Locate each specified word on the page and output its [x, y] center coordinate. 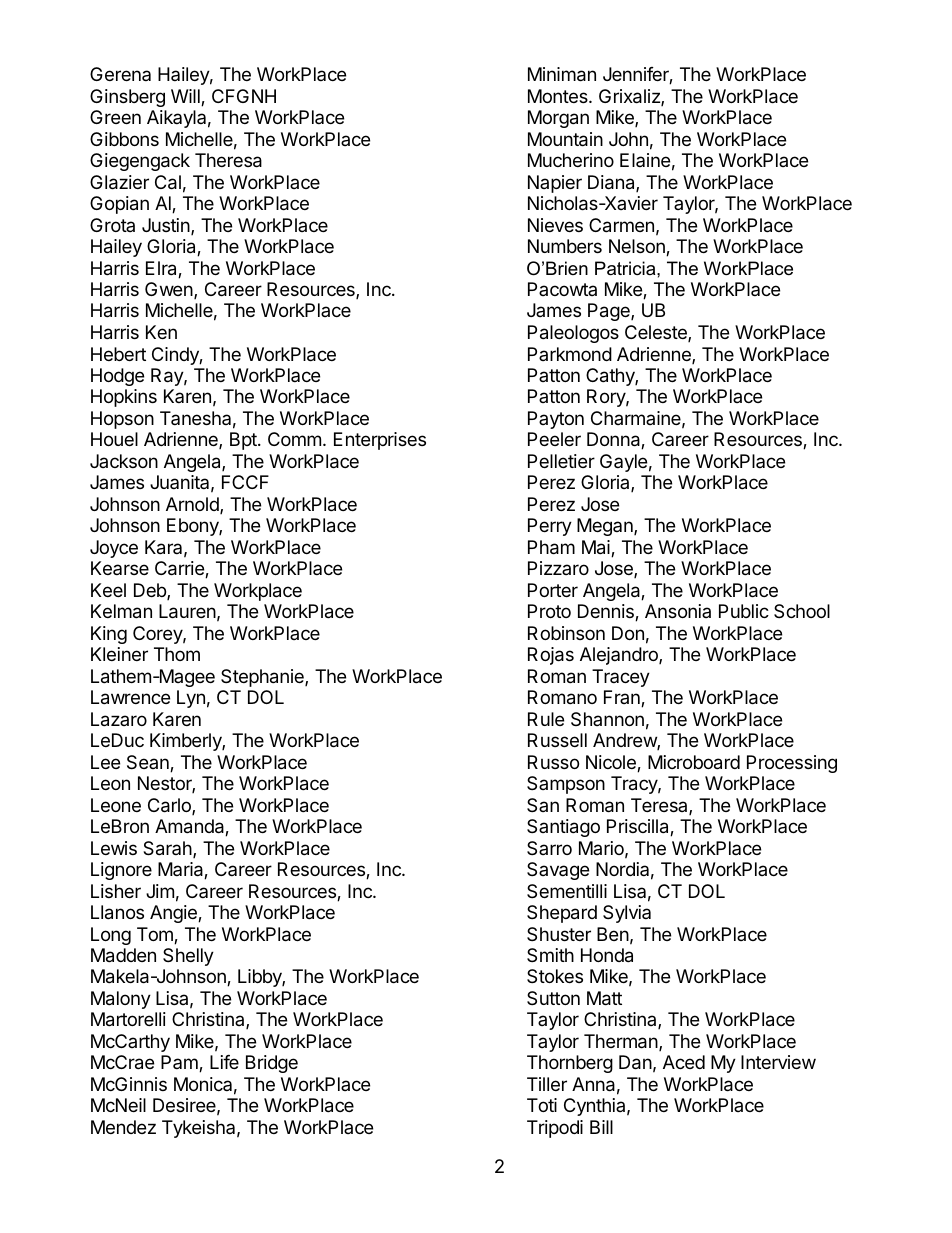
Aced [684, 1062]
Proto [549, 611]
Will [186, 97]
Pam [180, 1063]
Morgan [558, 119]
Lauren [187, 611]
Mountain [565, 139]
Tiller [547, 1084]
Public [744, 611]
